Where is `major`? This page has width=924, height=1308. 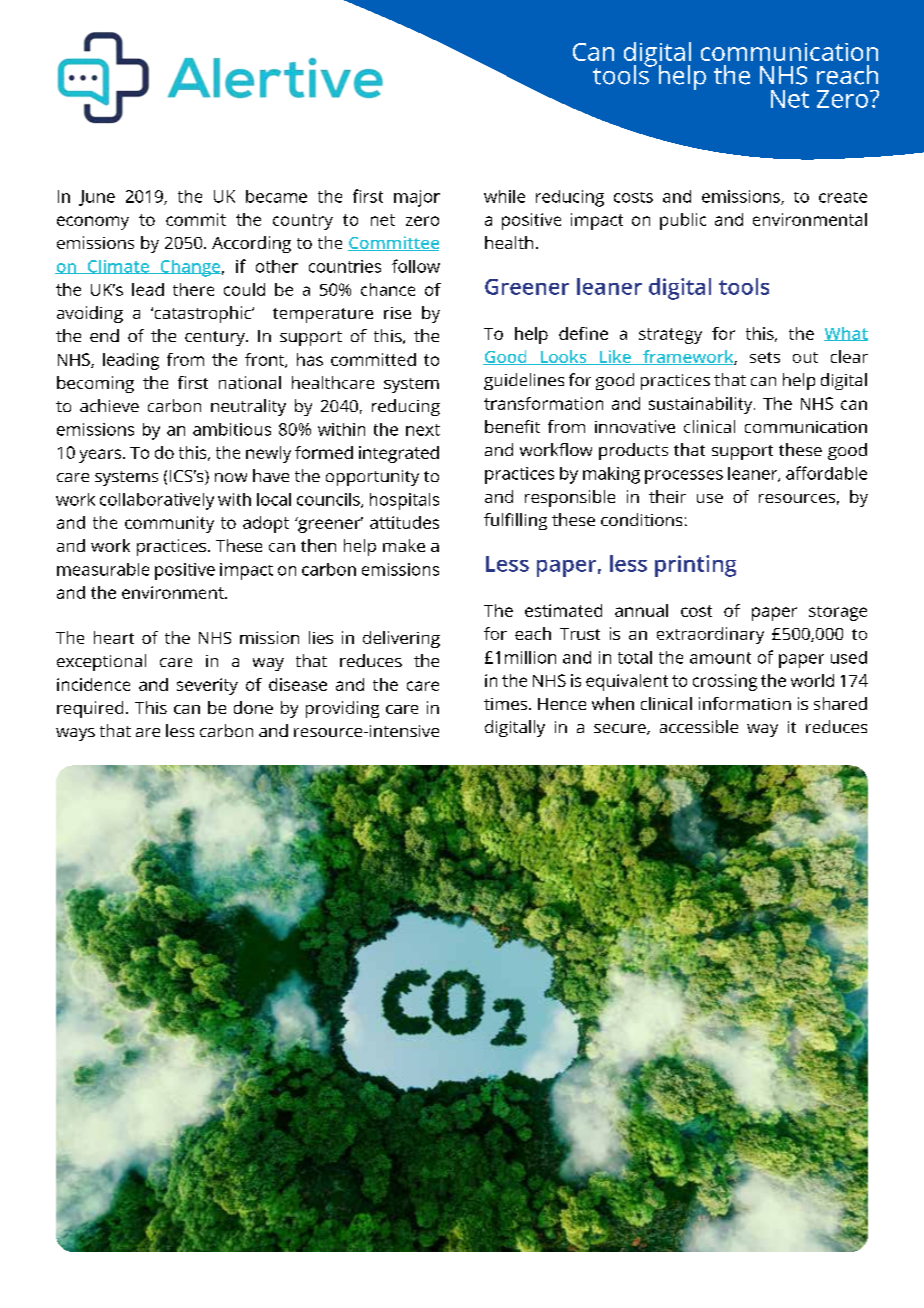 major is located at coordinates (417, 198).
